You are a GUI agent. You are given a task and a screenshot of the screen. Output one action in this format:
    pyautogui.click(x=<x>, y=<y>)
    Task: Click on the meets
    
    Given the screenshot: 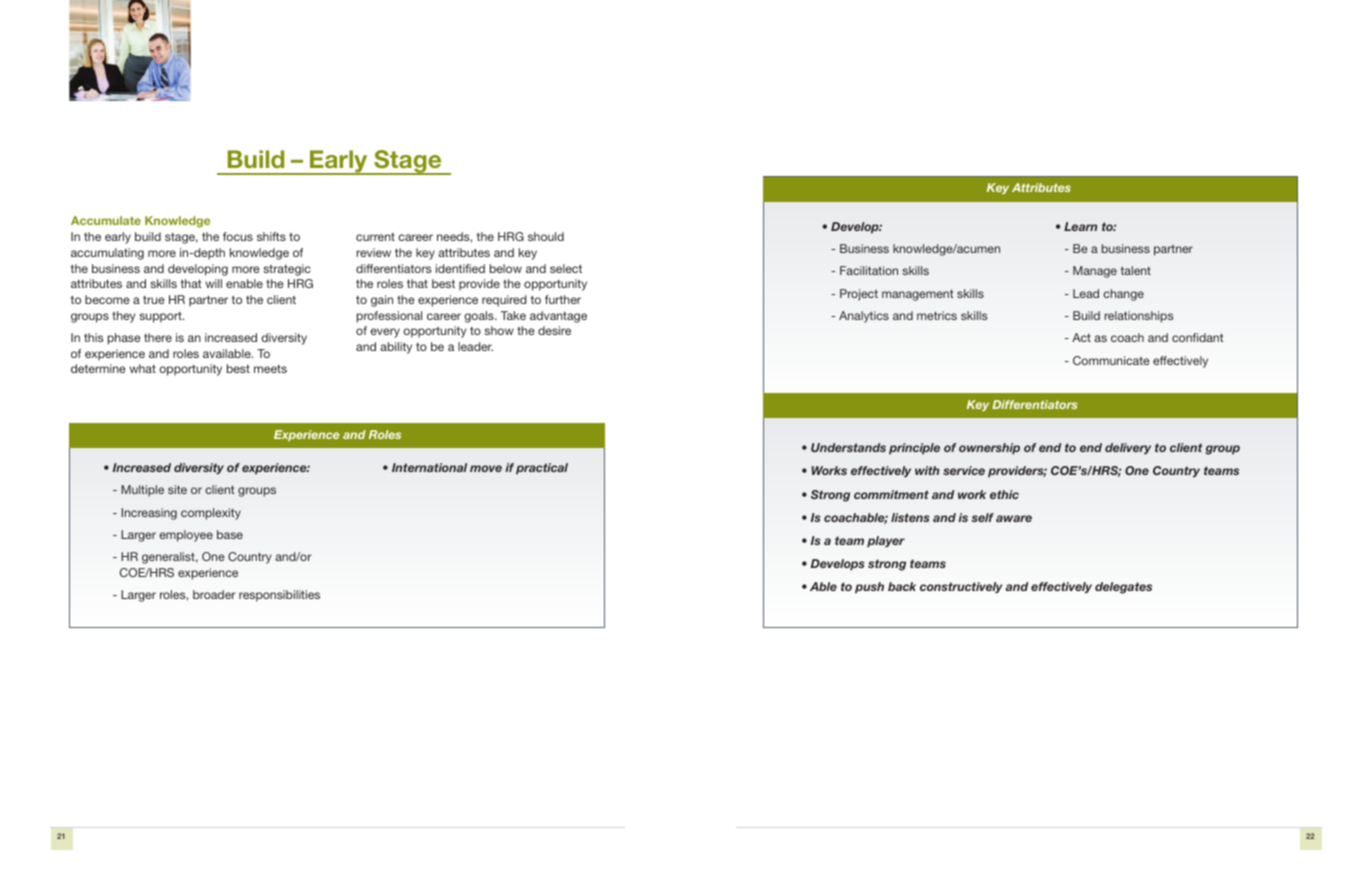 What is the action you would take?
    pyautogui.click(x=270, y=368)
